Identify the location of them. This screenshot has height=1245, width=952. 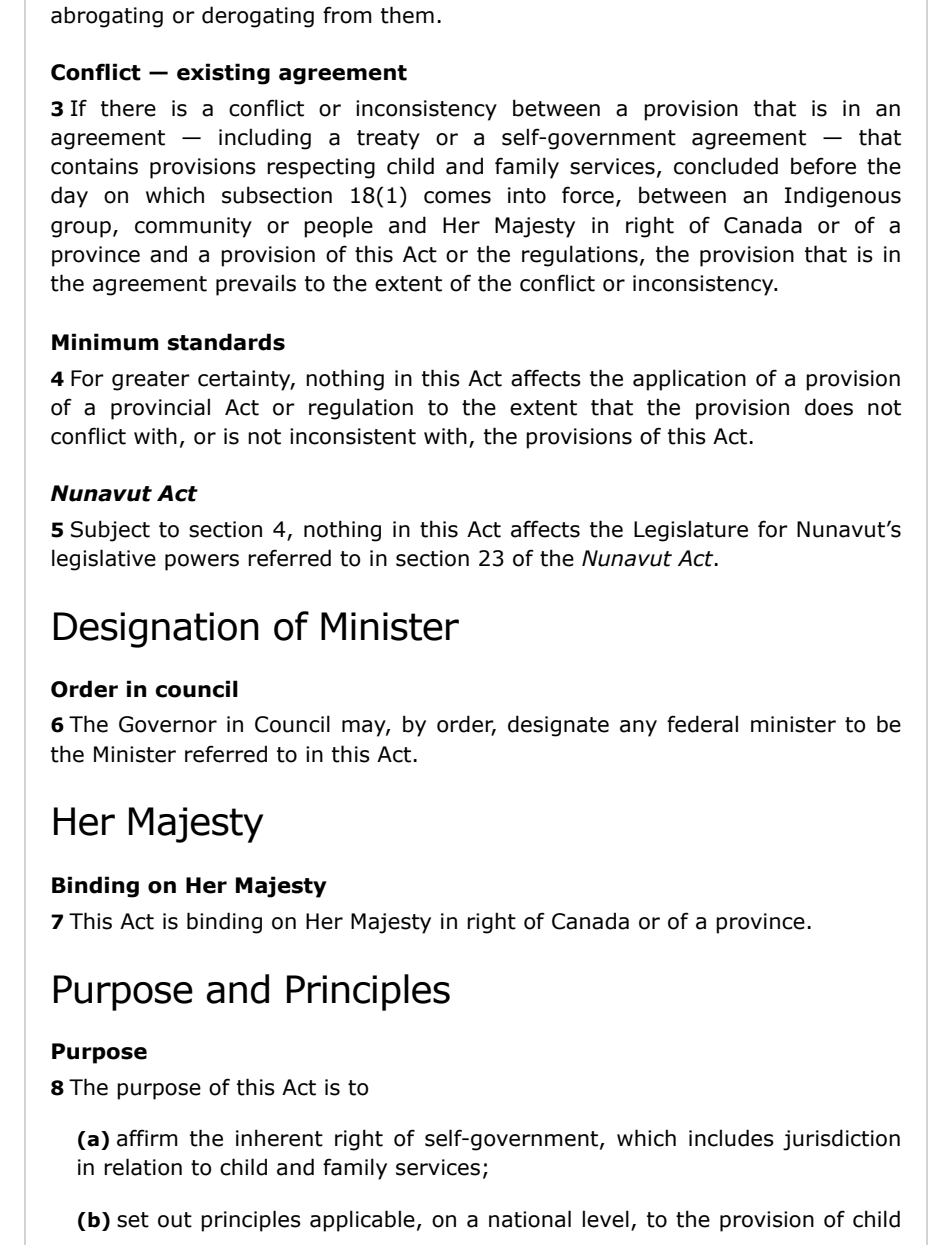
(407, 15).
